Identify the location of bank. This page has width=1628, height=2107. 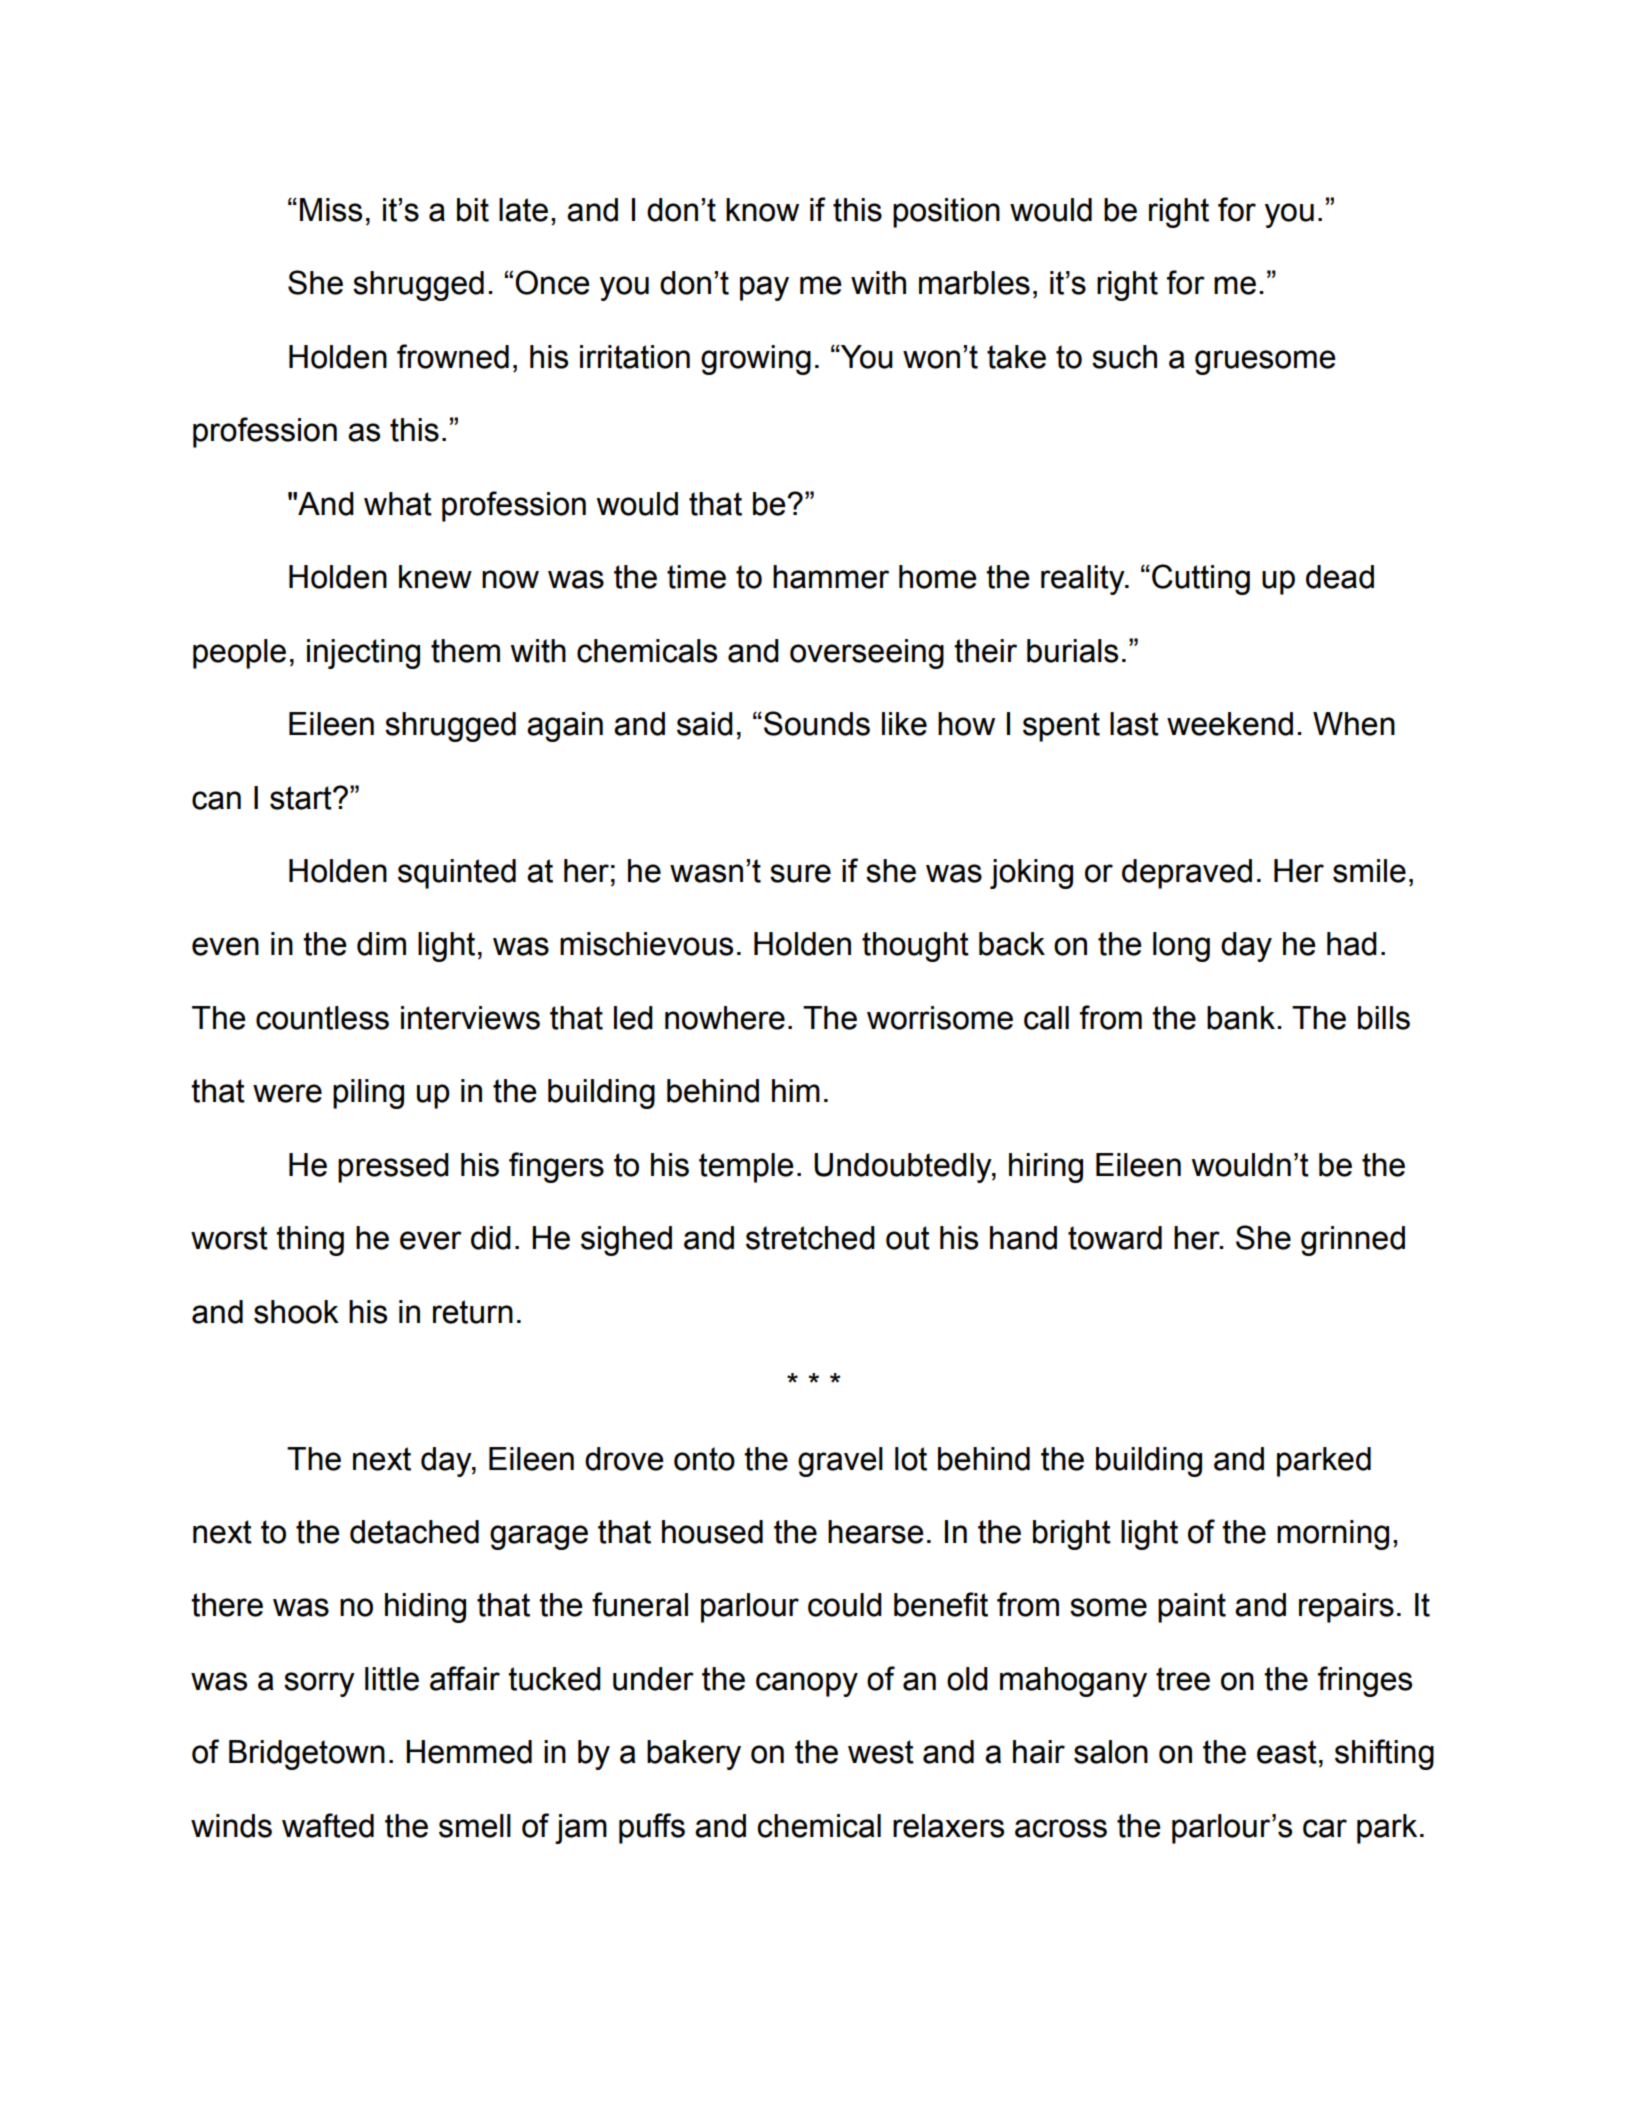
(1241, 1018).
